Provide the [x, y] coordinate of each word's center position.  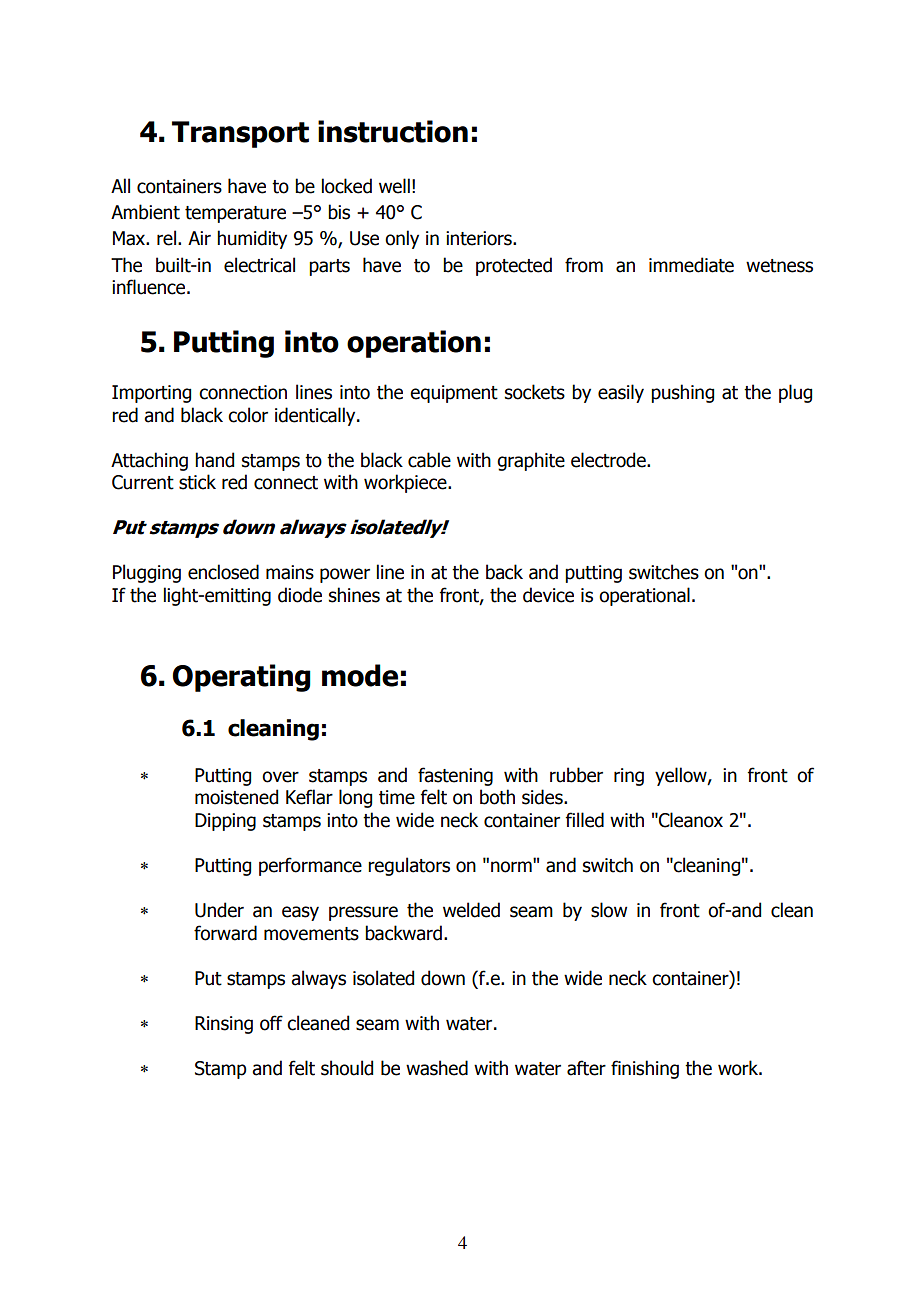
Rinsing [224, 1025]
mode [360, 675]
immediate [691, 265]
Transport [240, 134]
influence [150, 287]
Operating [241, 678]
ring [629, 777]
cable [429, 460]
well [394, 186]
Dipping [225, 822]
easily [621, 393]
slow [609, 910]
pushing [682, 393]
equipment [454, 394]
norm [512, 866]
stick [197, 482]
